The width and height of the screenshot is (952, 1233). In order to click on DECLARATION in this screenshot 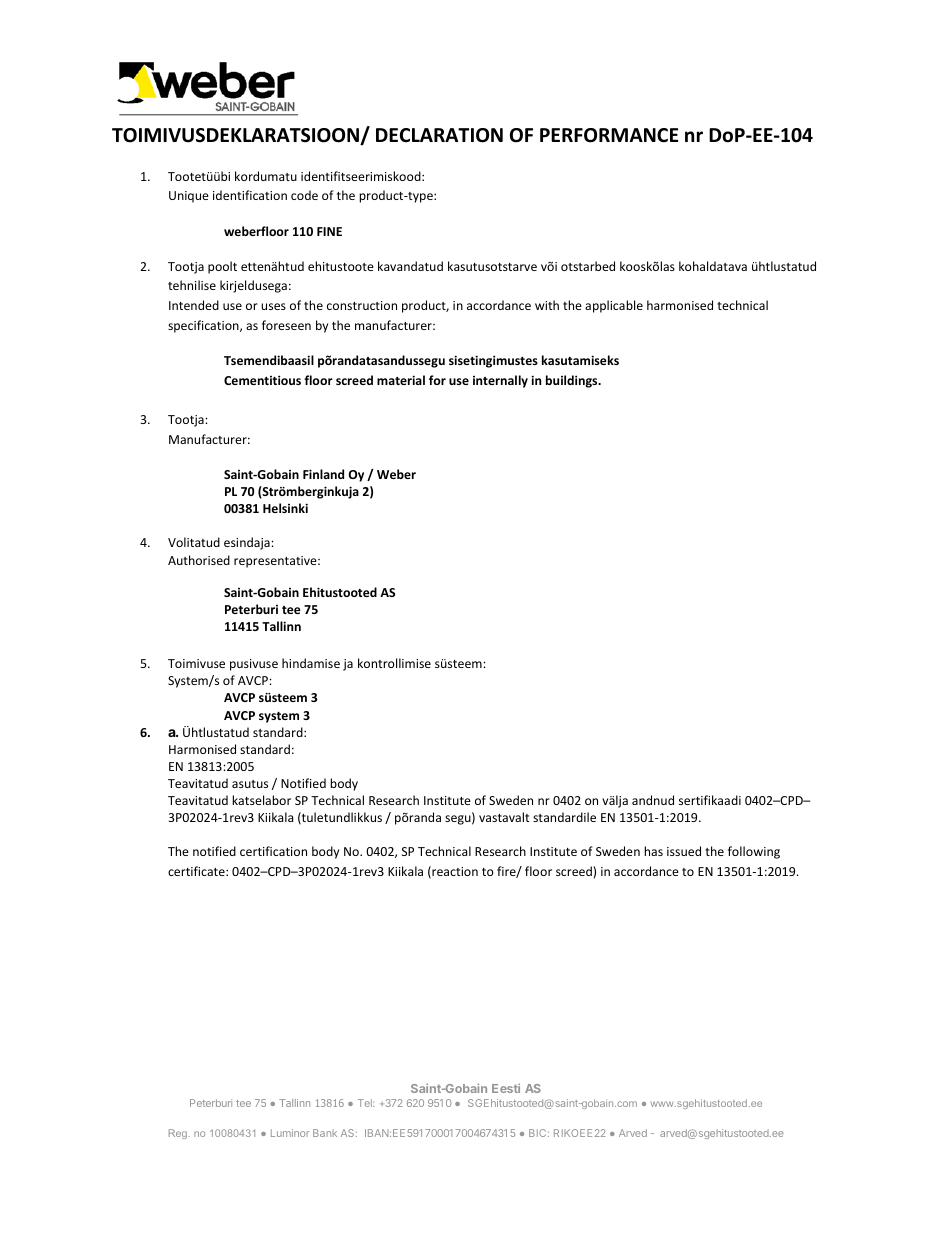, I will do `click(439, 135)`.
